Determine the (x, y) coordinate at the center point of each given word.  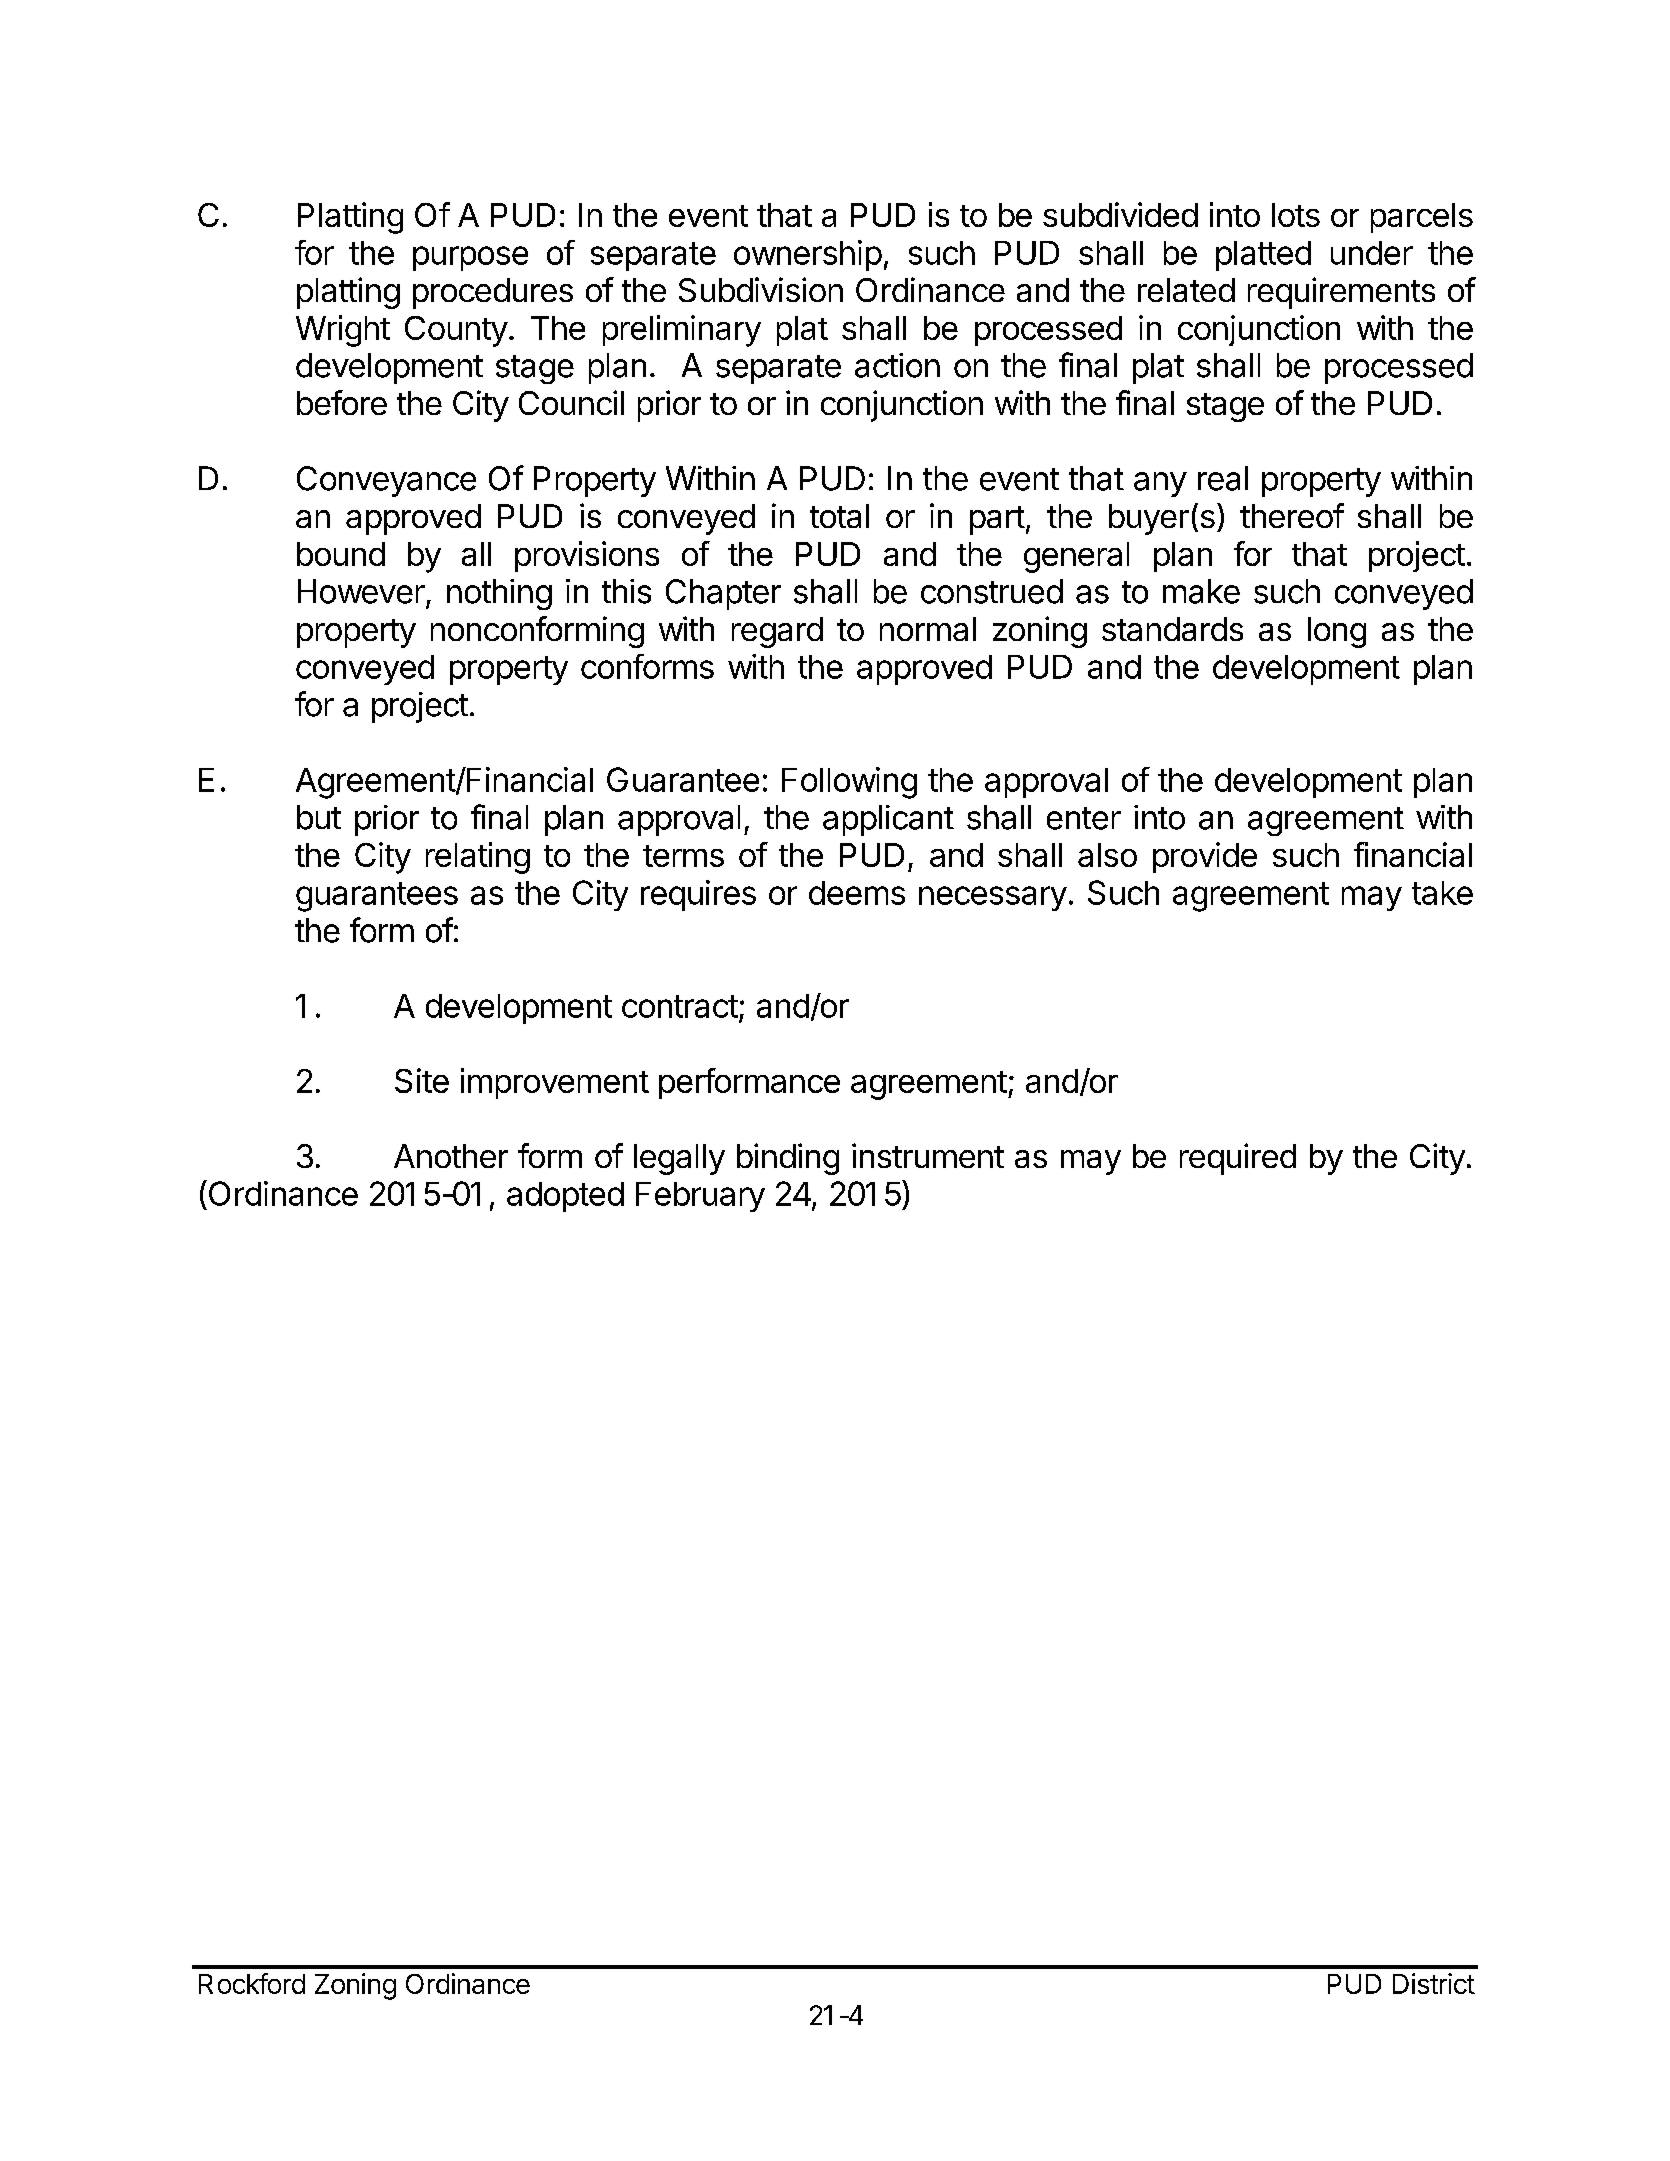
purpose (470, 258)
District (1434, 1983)
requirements (1341, 293)
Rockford (252, 1983)
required (1238, 1159)
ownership (808, 255)
